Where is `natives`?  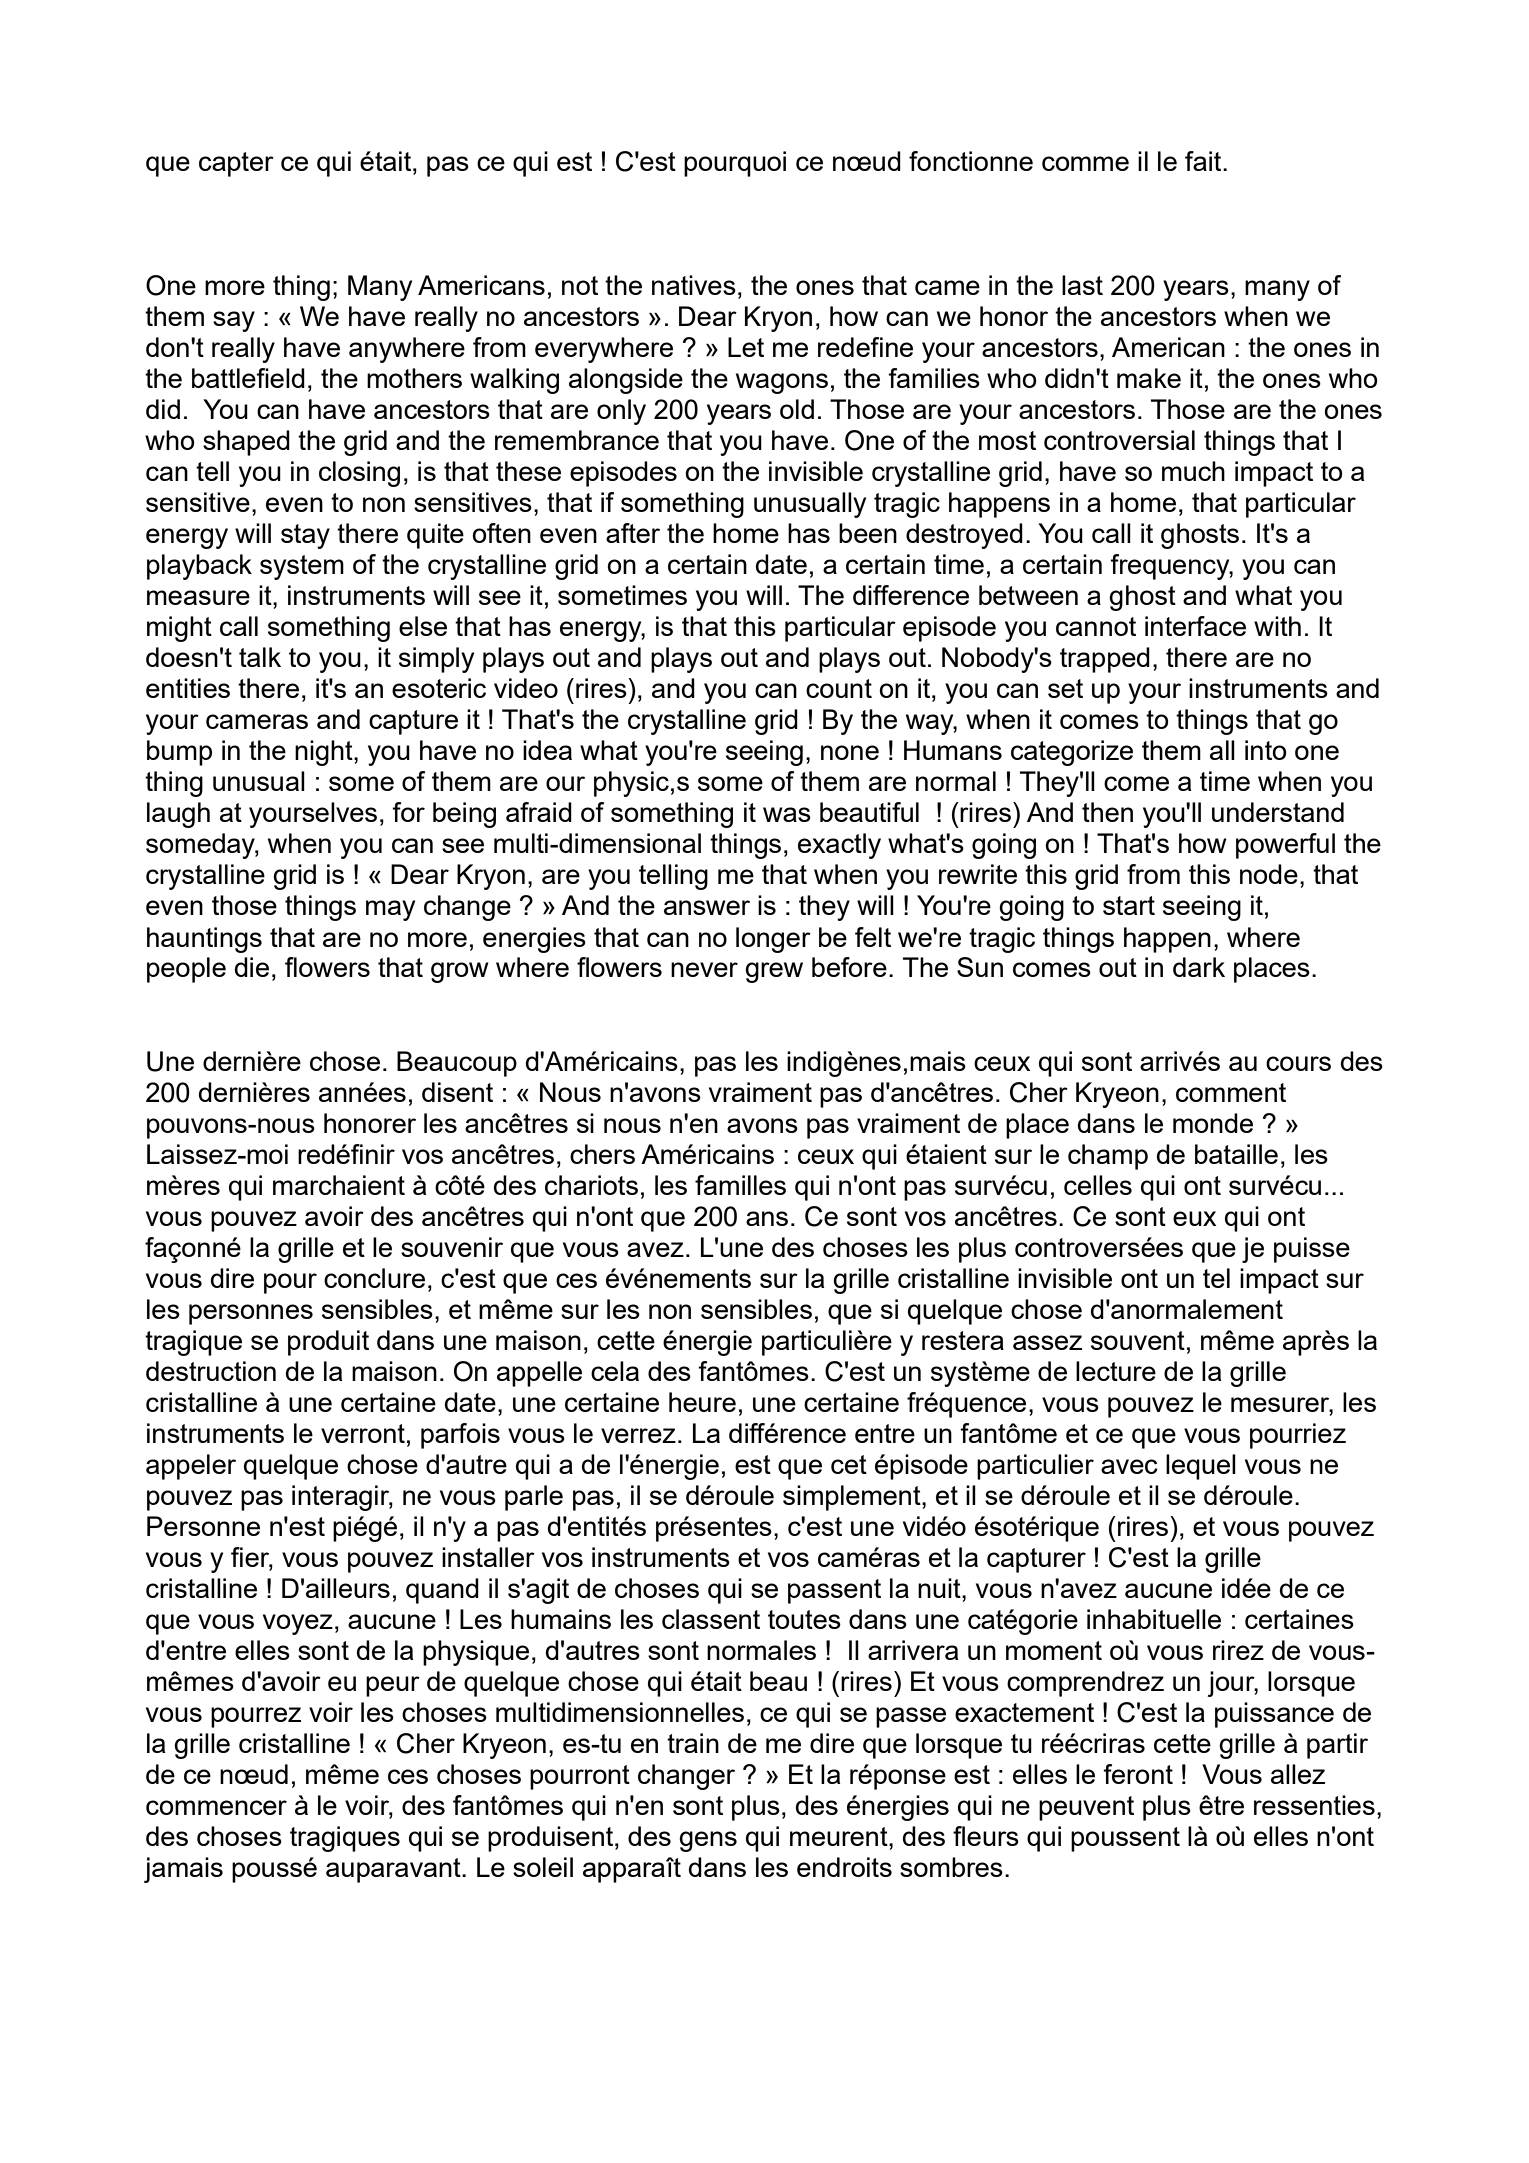 natives is located at coordinates (694, 285).
